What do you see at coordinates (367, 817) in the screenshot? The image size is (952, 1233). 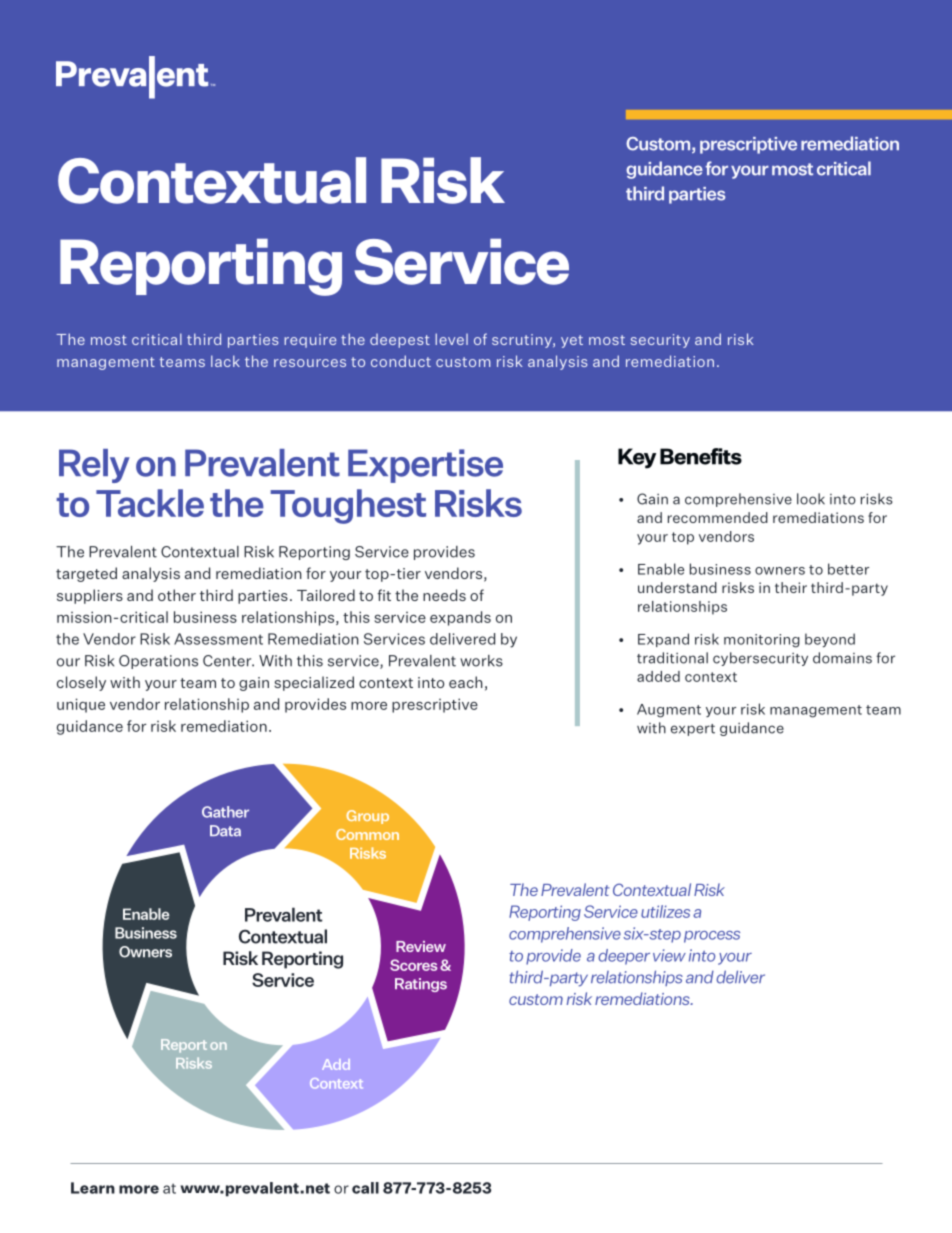 I see `Group` at bounding box center [367, 817].
